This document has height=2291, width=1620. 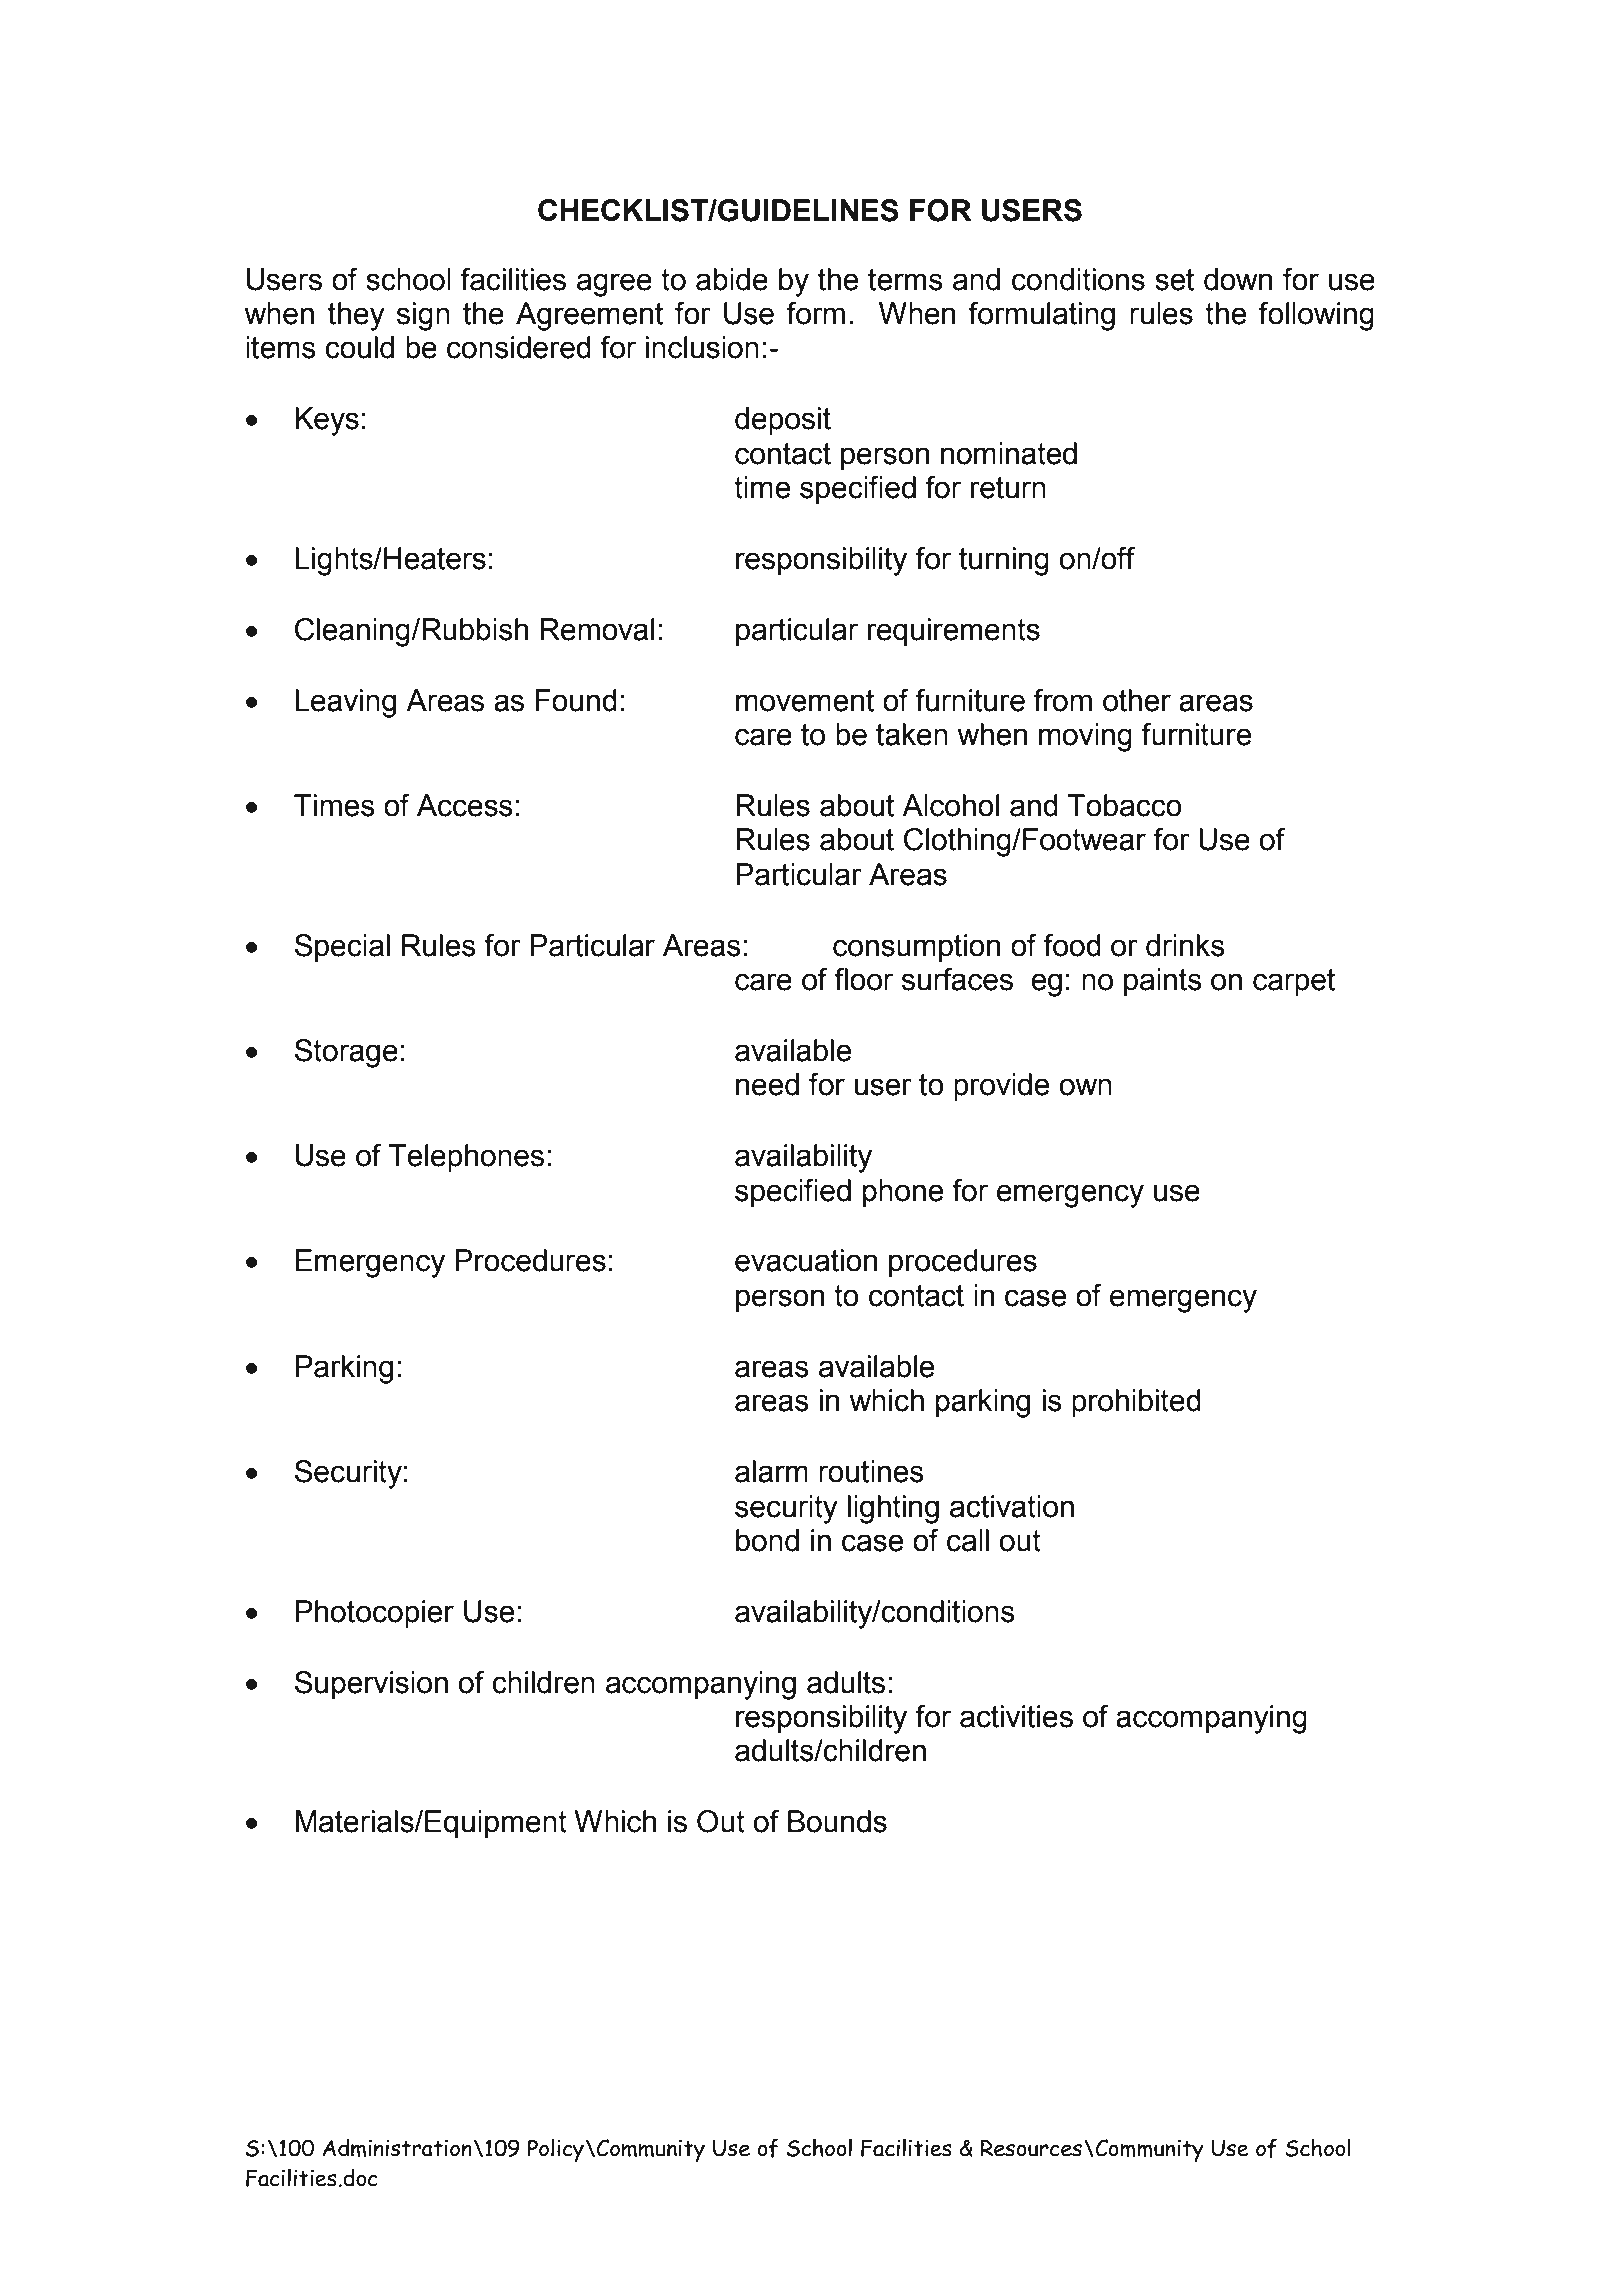 I want to click on Bounds, so click(x=837, y=1821).
